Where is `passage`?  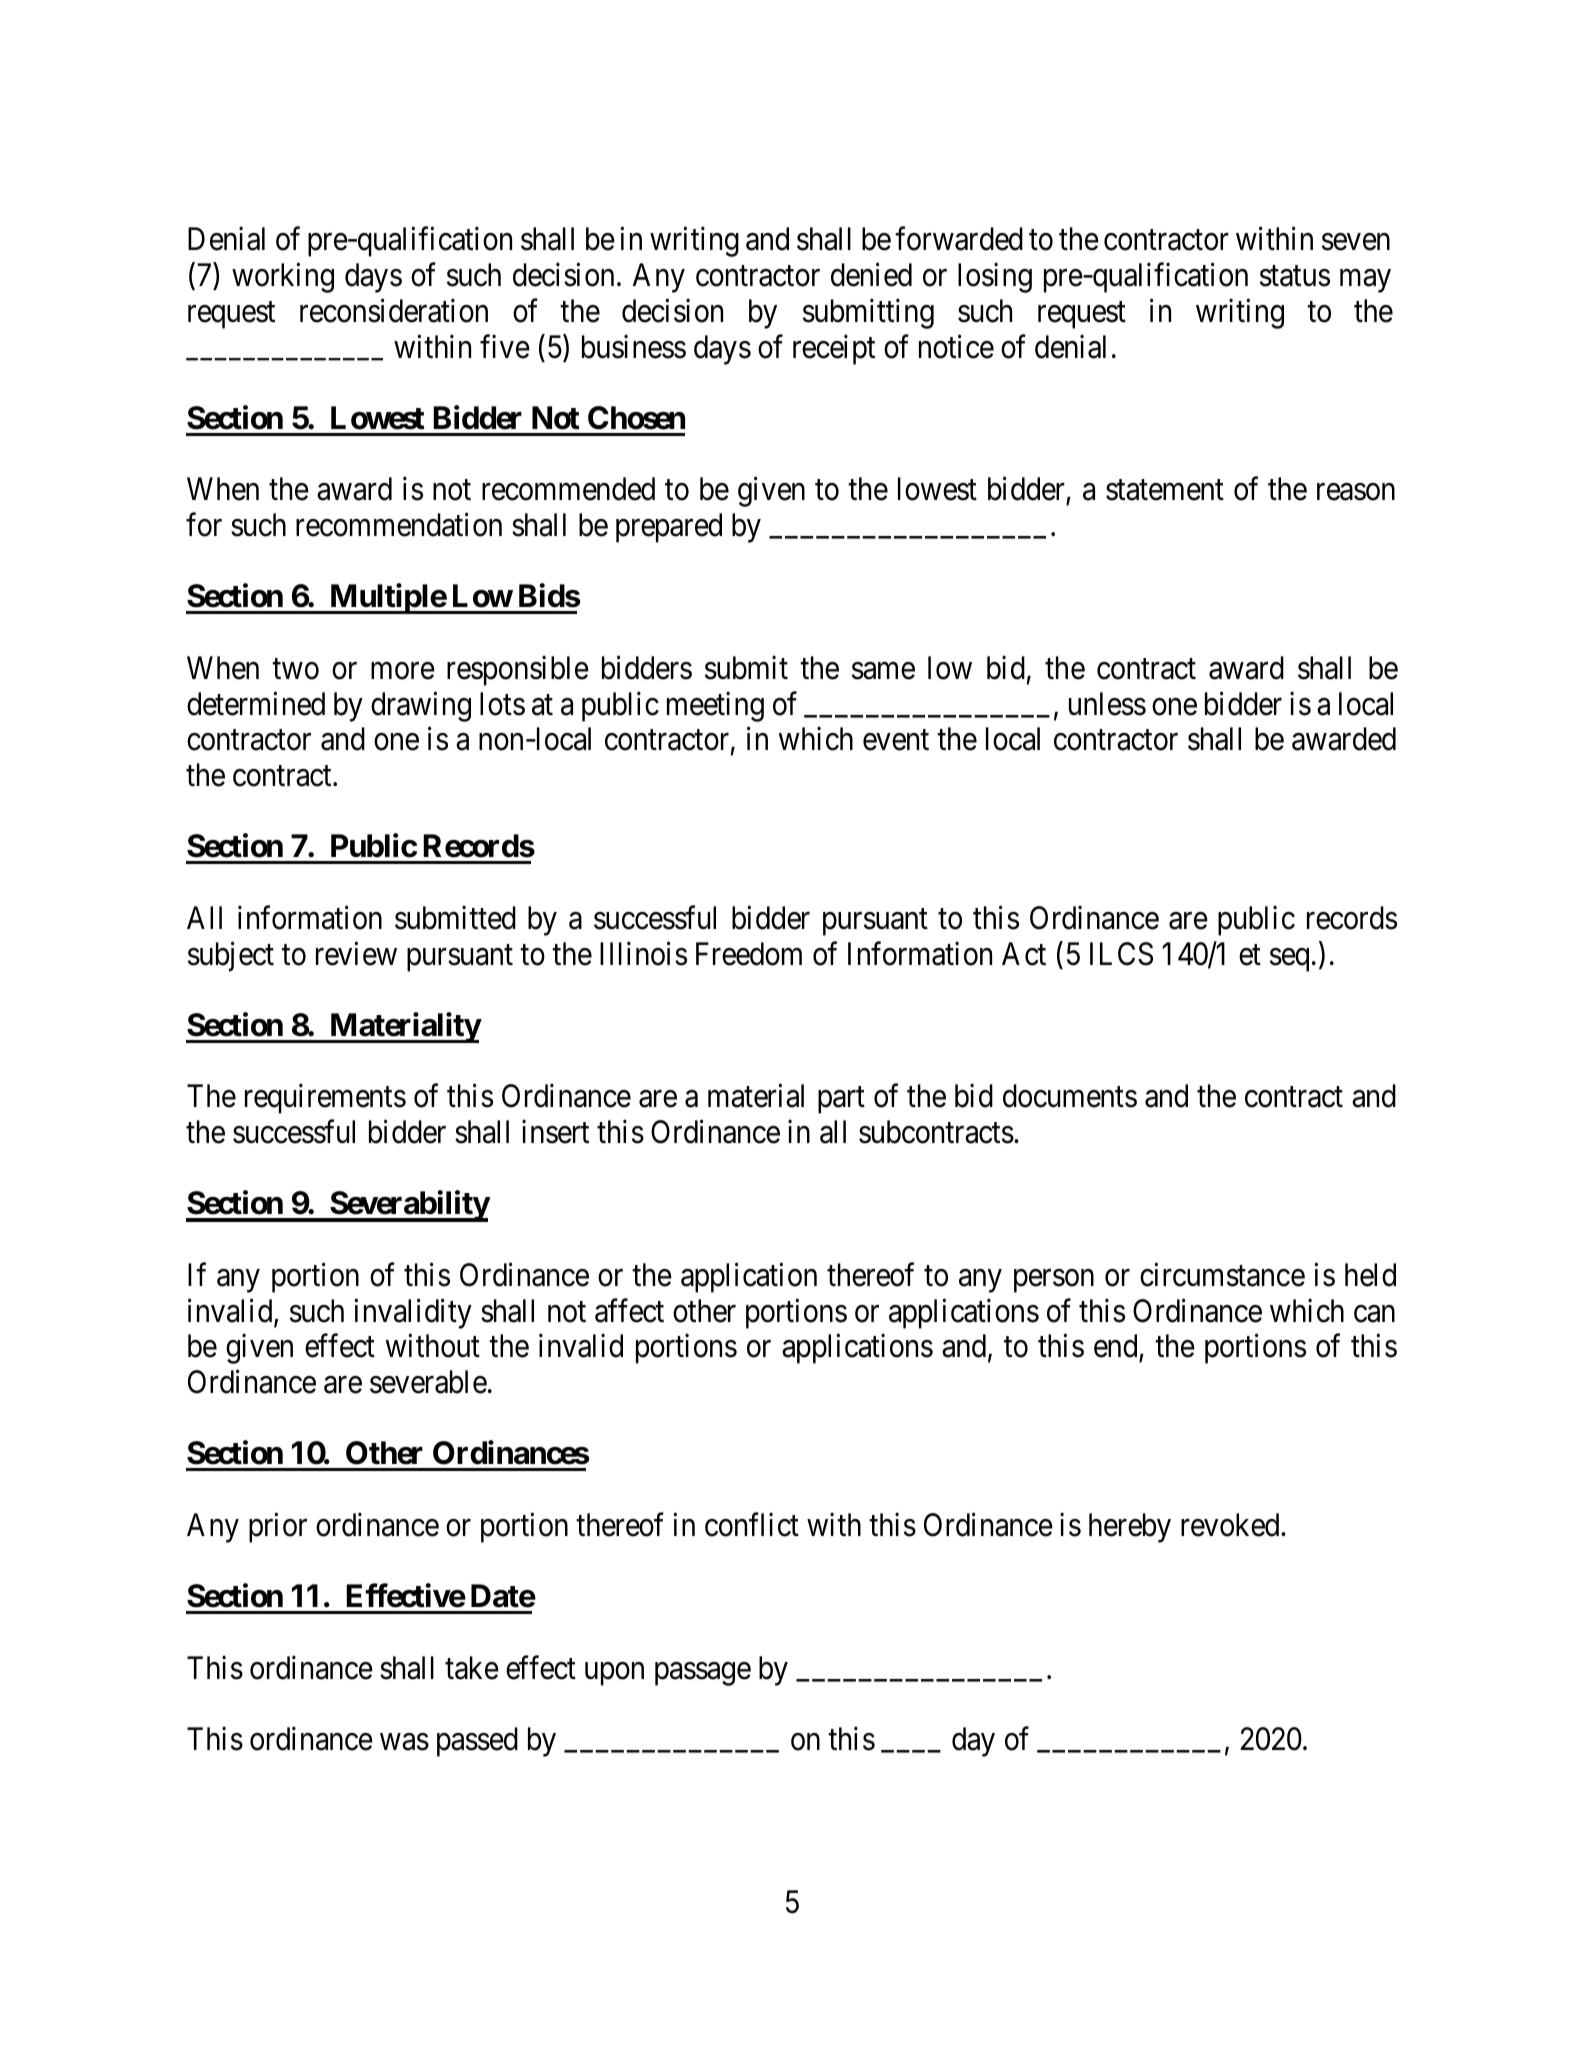 passage is located at coordinates (703, 1674).
